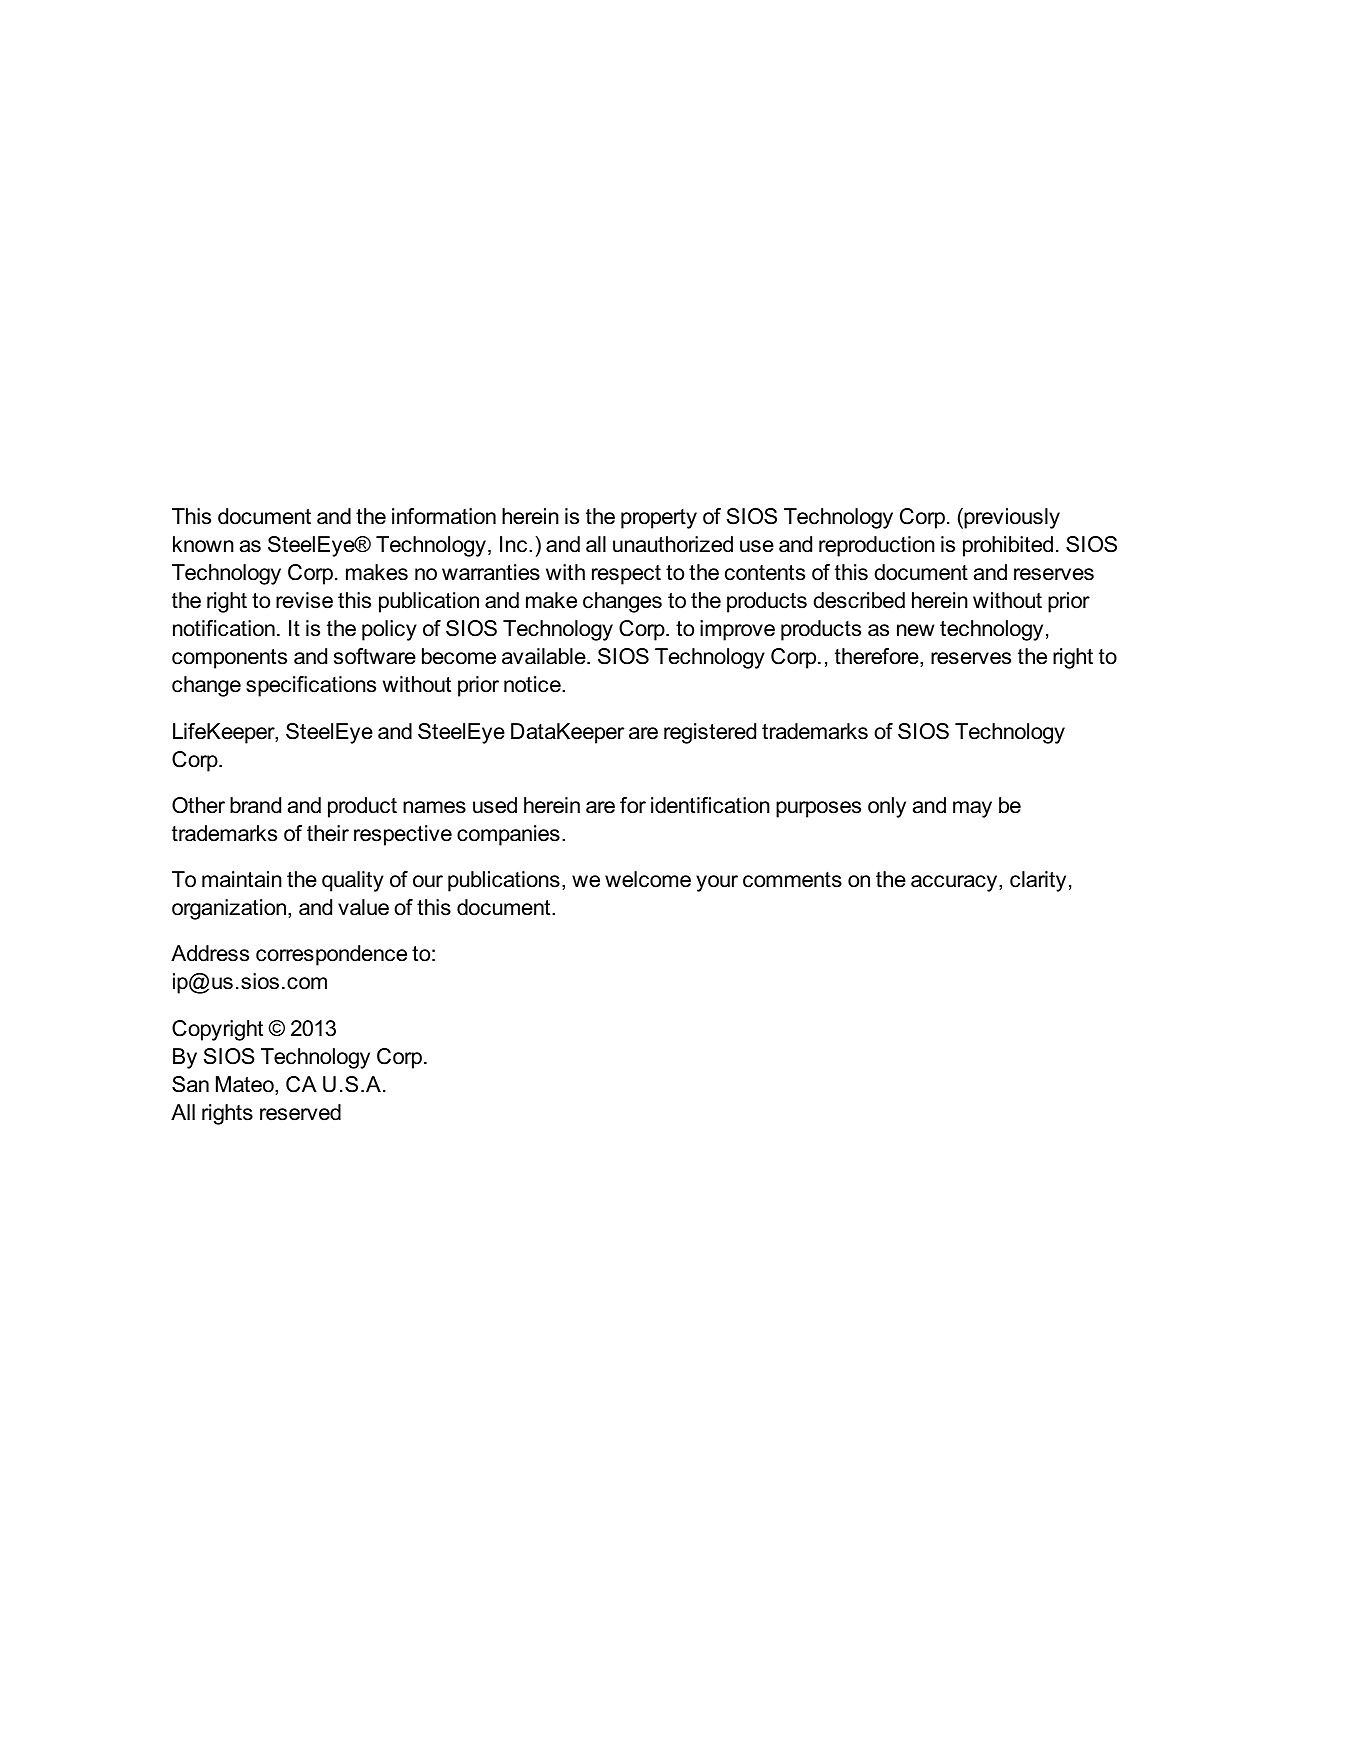 The width and height of the image is (1346, 1742). Describe the element at coordinates (915, 630) in the image. I see `new` at that location.
